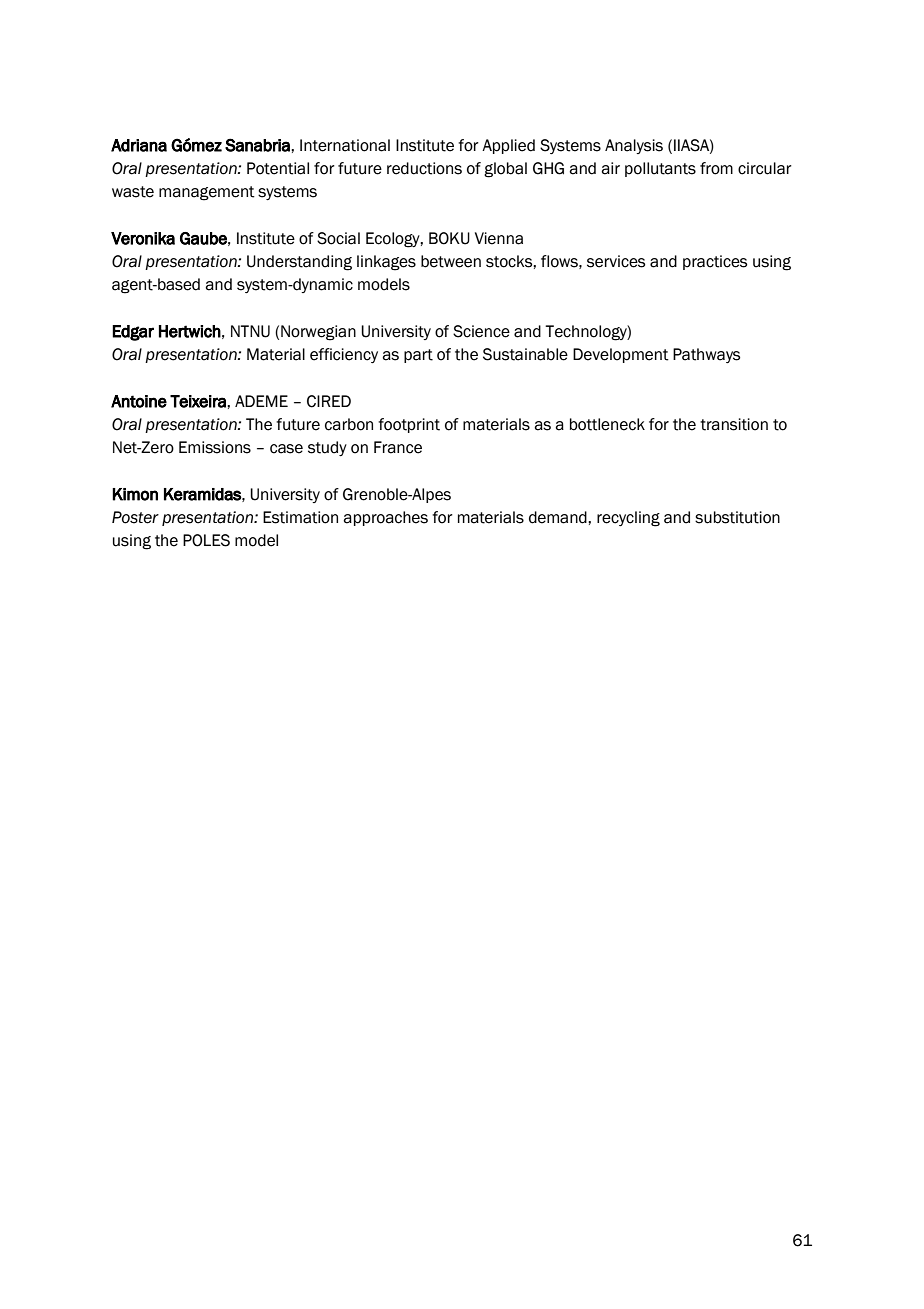 Image resolution: width=924 pixels, height=1309 pixels. What do you see at coordinates (250, 331) in the document?
I see `NTNU` at bounding box center [250, 331].
